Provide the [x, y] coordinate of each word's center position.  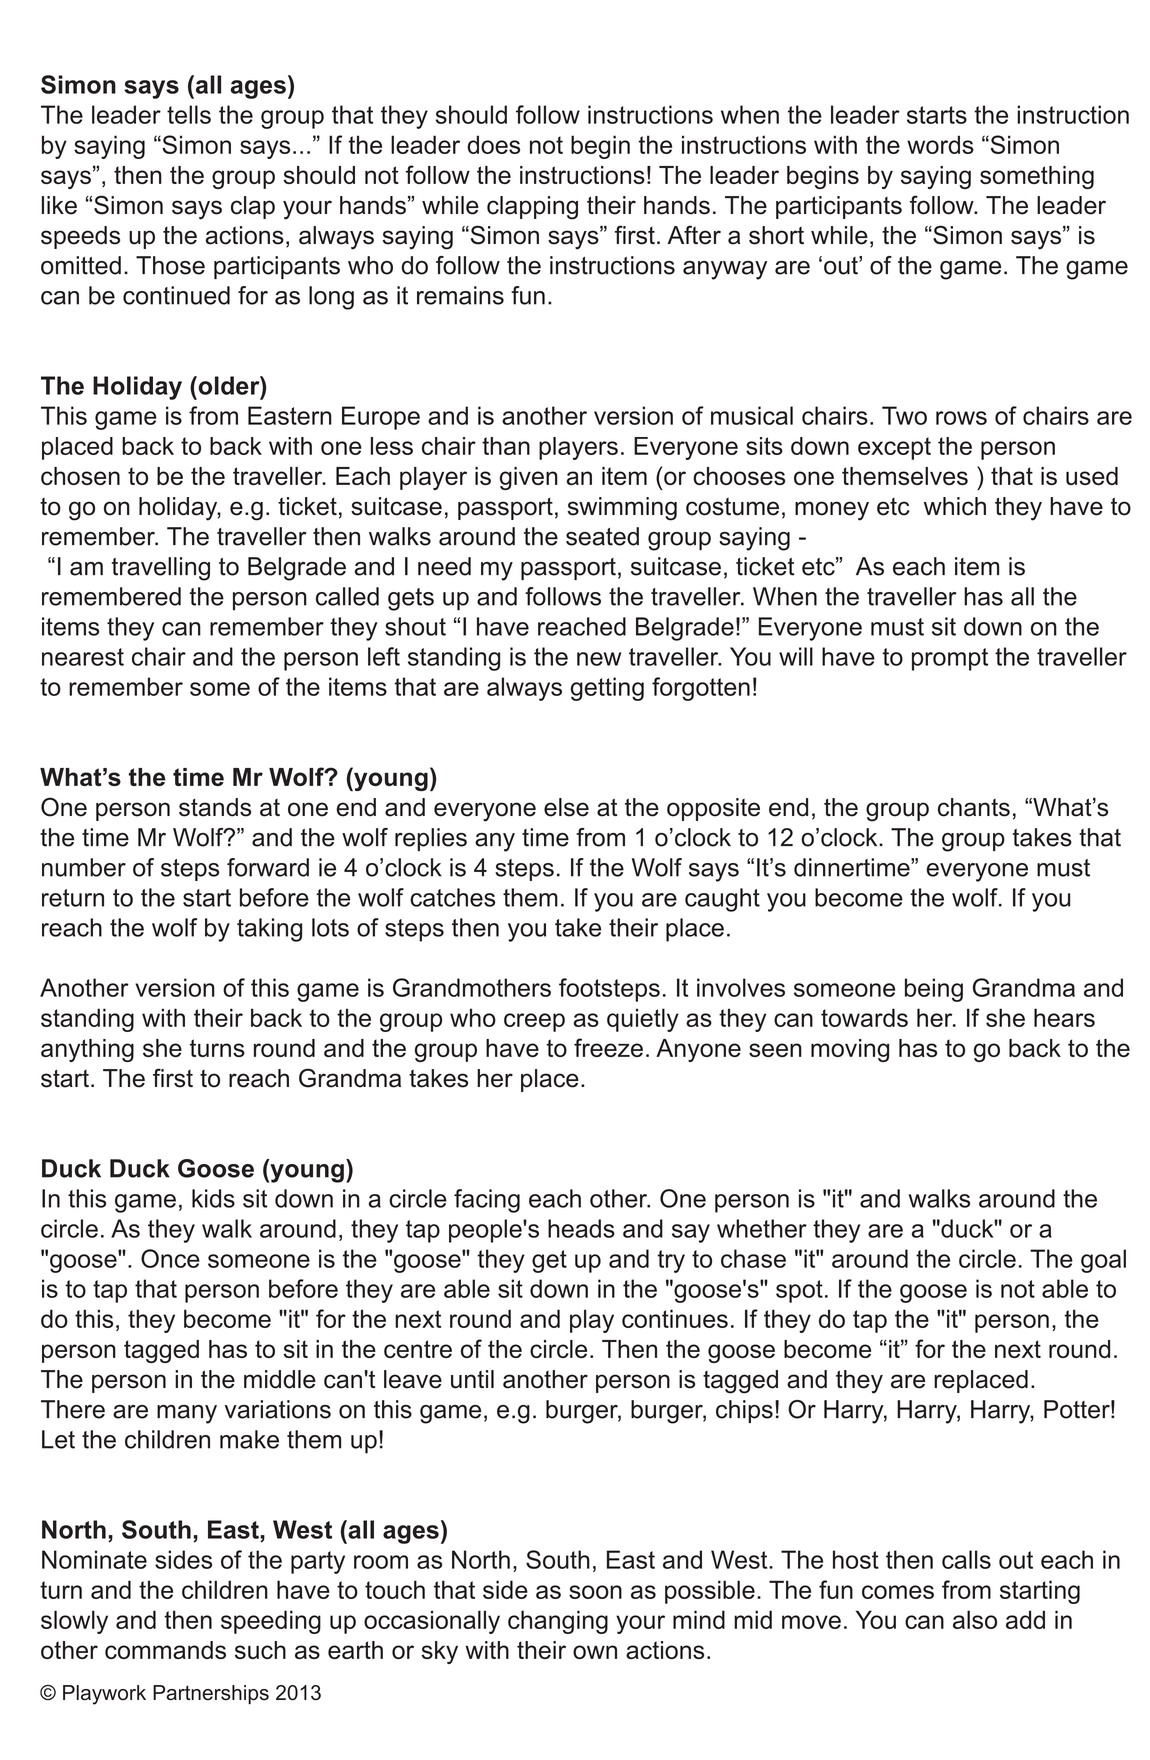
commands [165, 1650]
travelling [161, 569]
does [493, 144]
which [955, 506]
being [934, 990]
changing [558, 1622]
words [940, 144]
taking [269, 930]
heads [581, 1228]
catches [452, 897]
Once [170, 1258]
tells [189, 114]
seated [602, 536]
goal [1103, 1261]
